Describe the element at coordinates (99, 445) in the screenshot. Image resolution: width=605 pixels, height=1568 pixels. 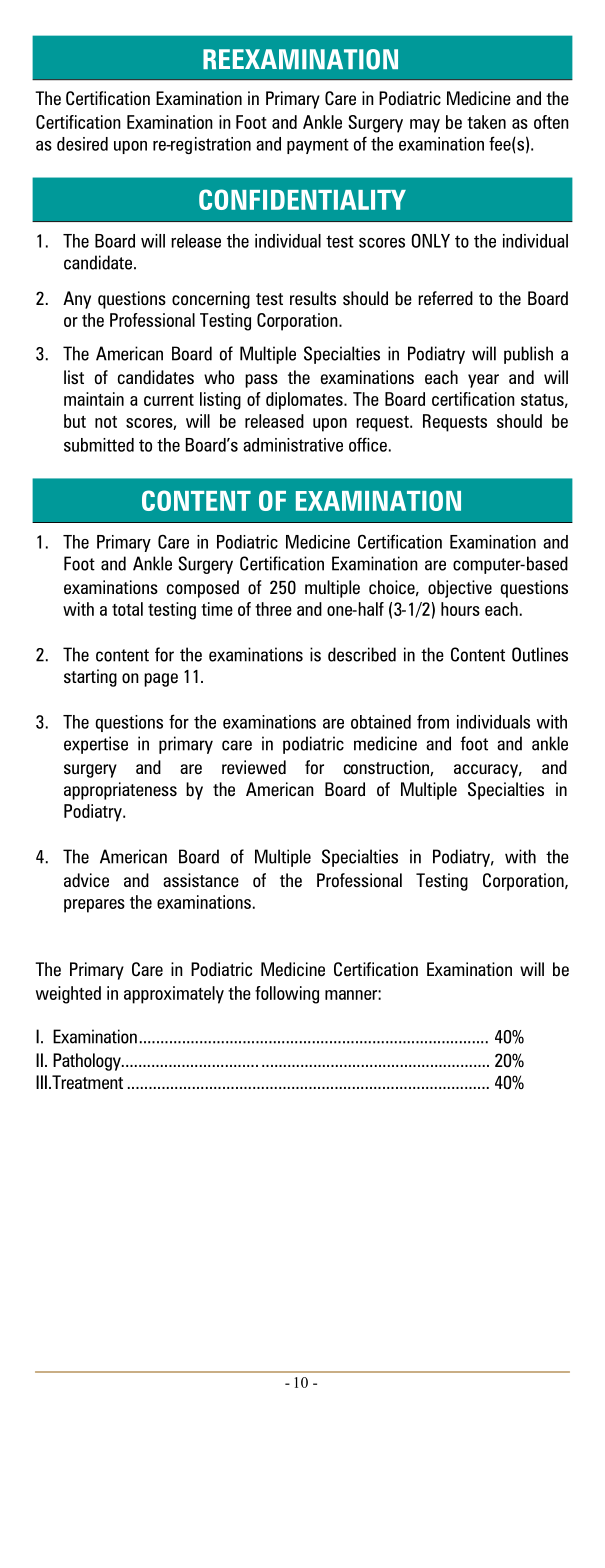
I see `submitted` at that location.
